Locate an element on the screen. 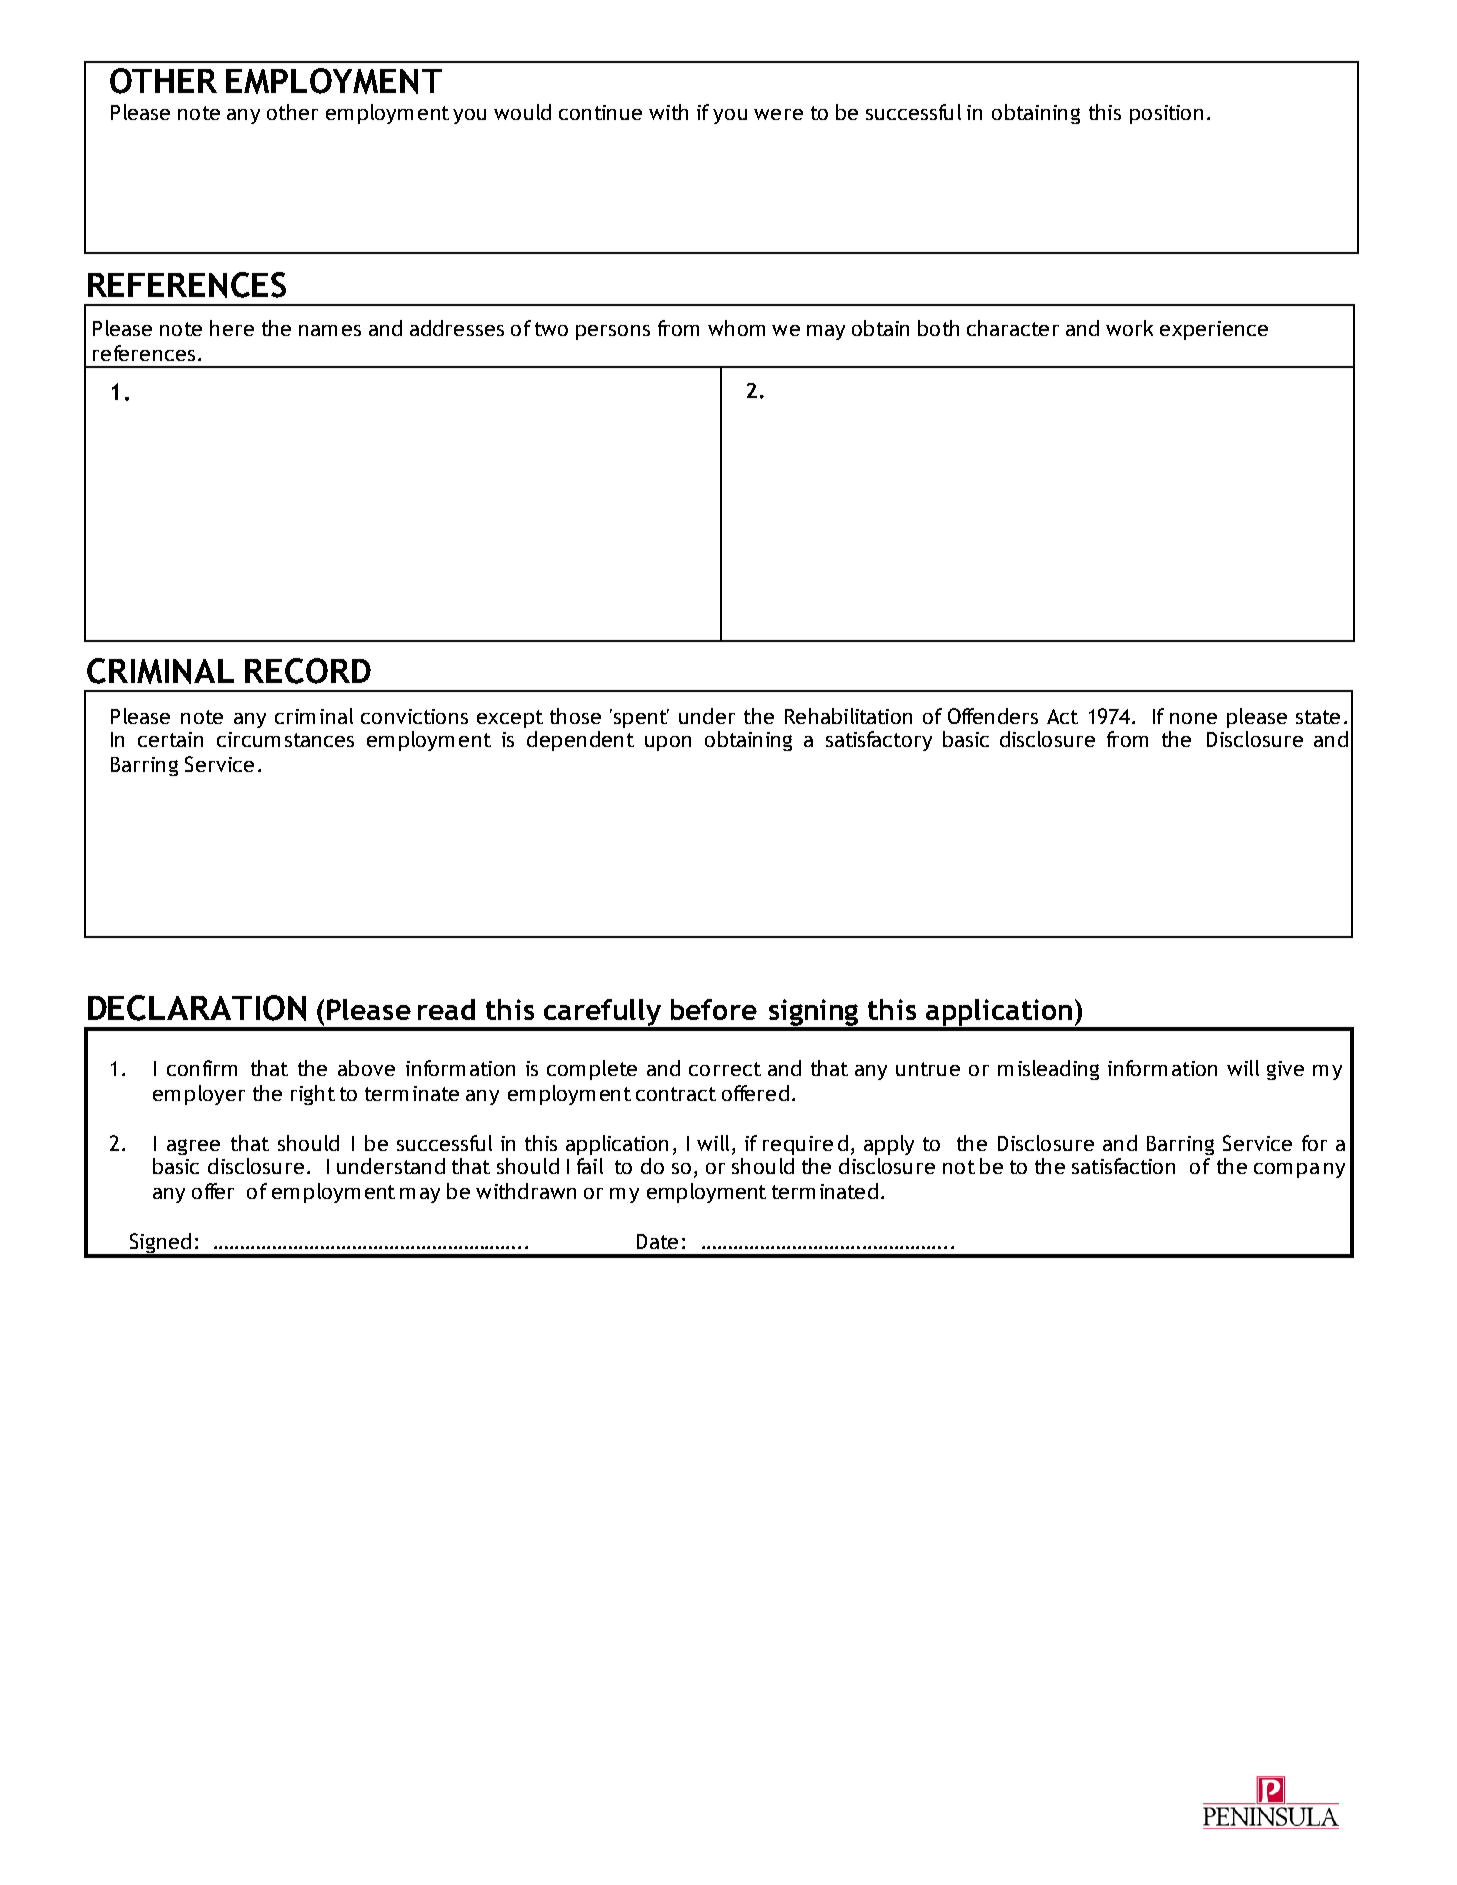 The width and height of the screenshot is (1457, 1885). DECLARATION is located at coordinates (197, 1008).
